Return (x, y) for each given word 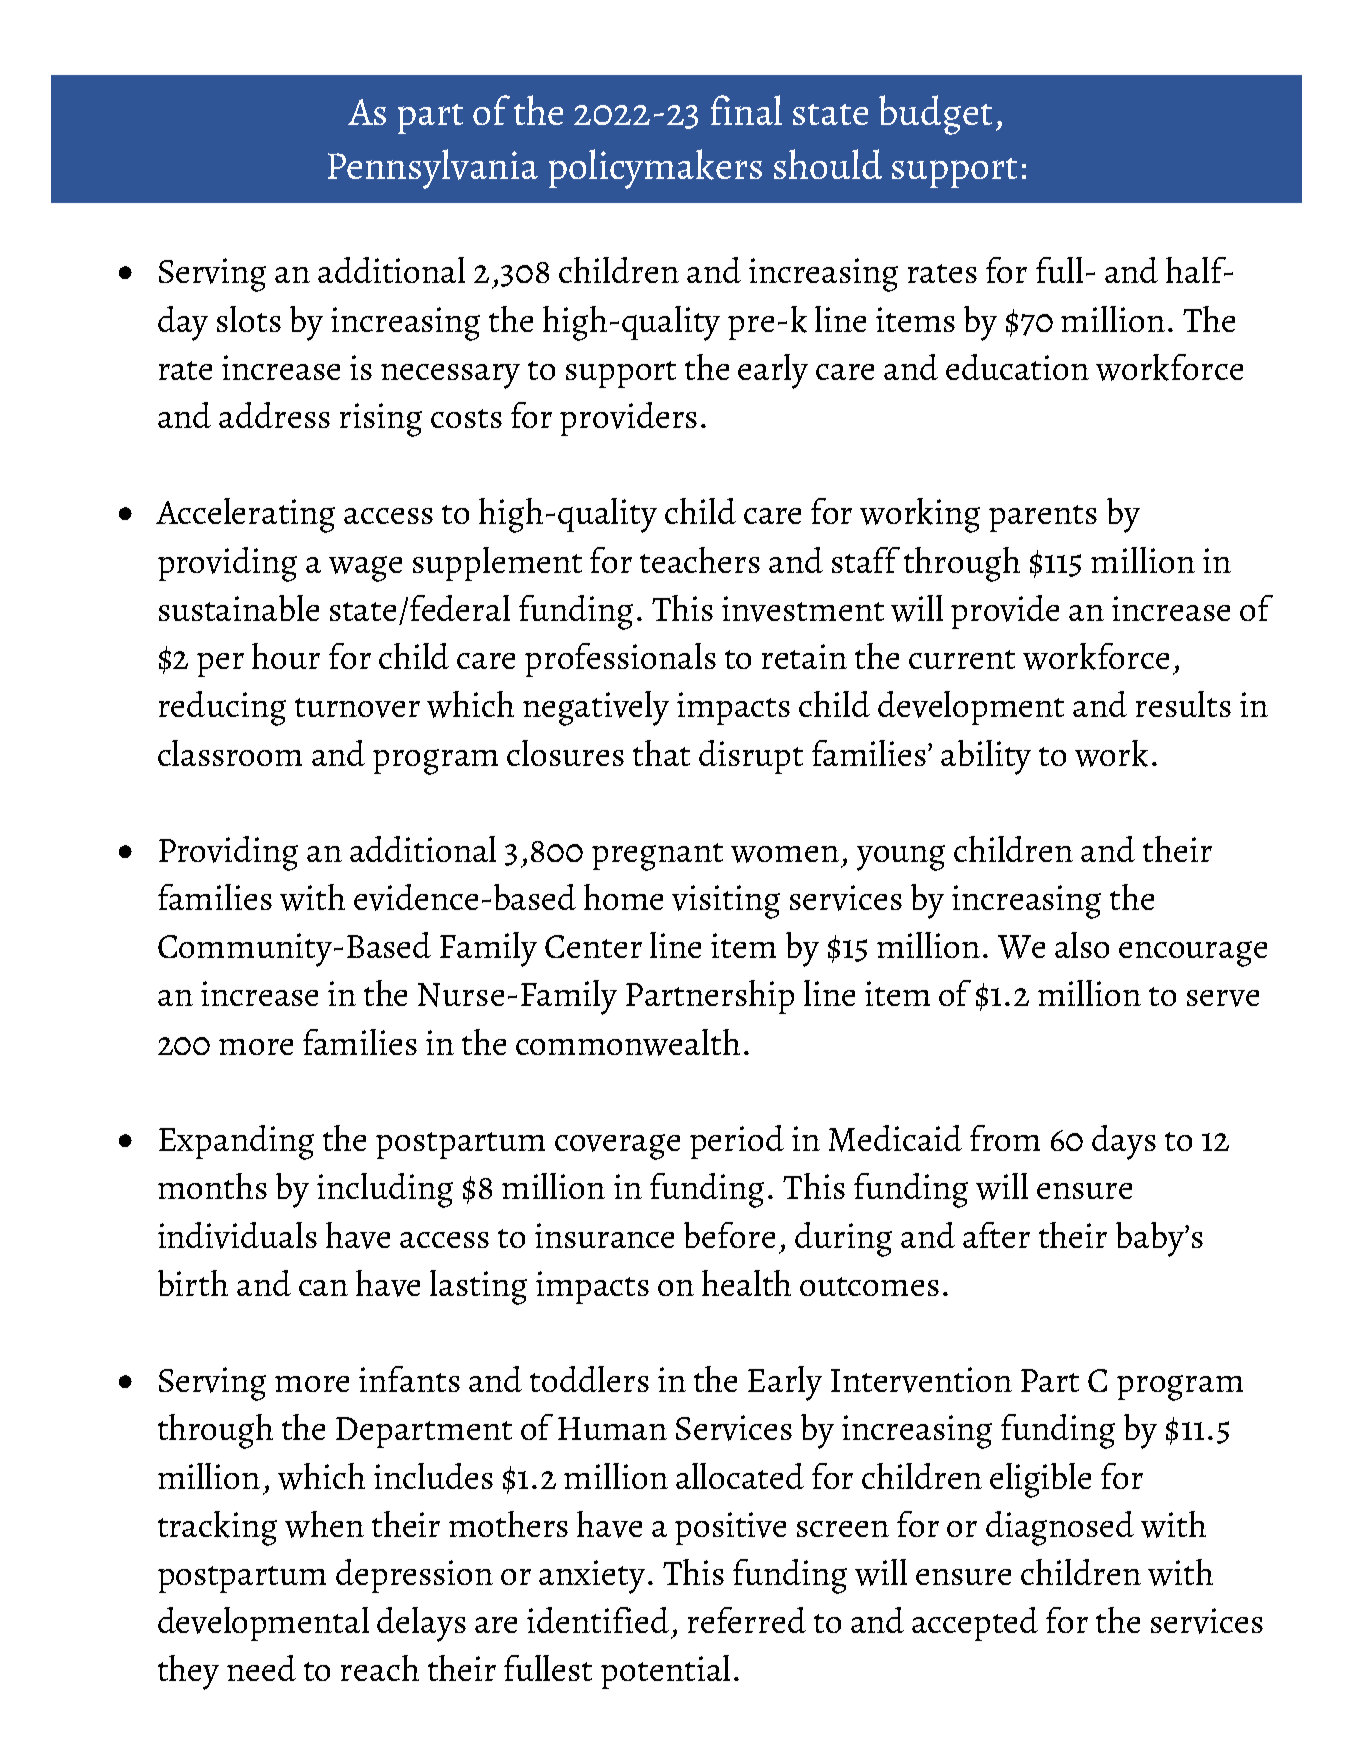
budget (935, 115)
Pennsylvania (433, 169)
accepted (975, 1624)
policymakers (655, 169)
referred (747, 1620)
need (261, 1668)
